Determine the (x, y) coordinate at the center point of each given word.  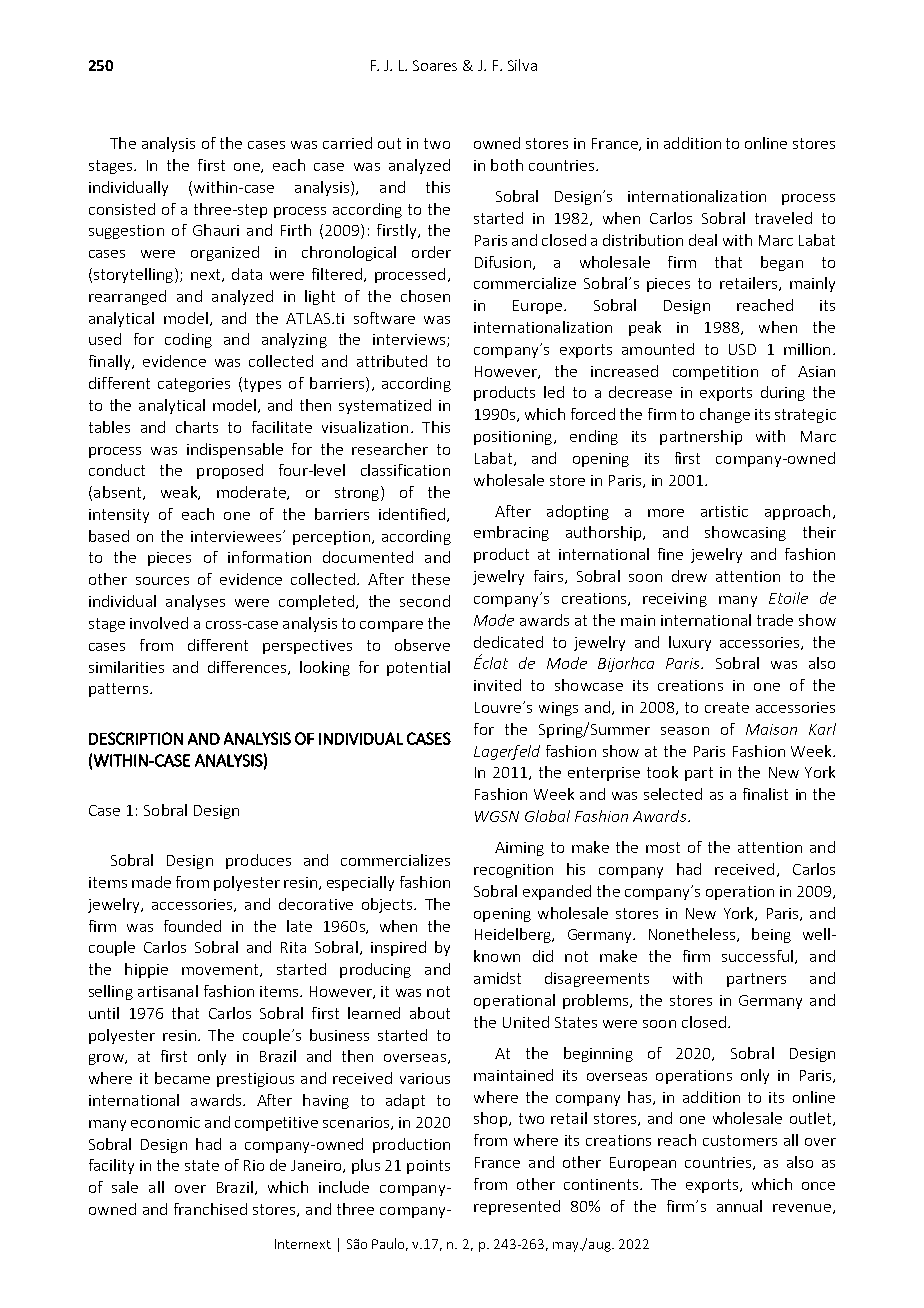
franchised (210, 1209)
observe (422, 645)
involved (159, 623)
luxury (690, 643)
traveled (783, 218)
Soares (435, 65)
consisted (122, 209)
